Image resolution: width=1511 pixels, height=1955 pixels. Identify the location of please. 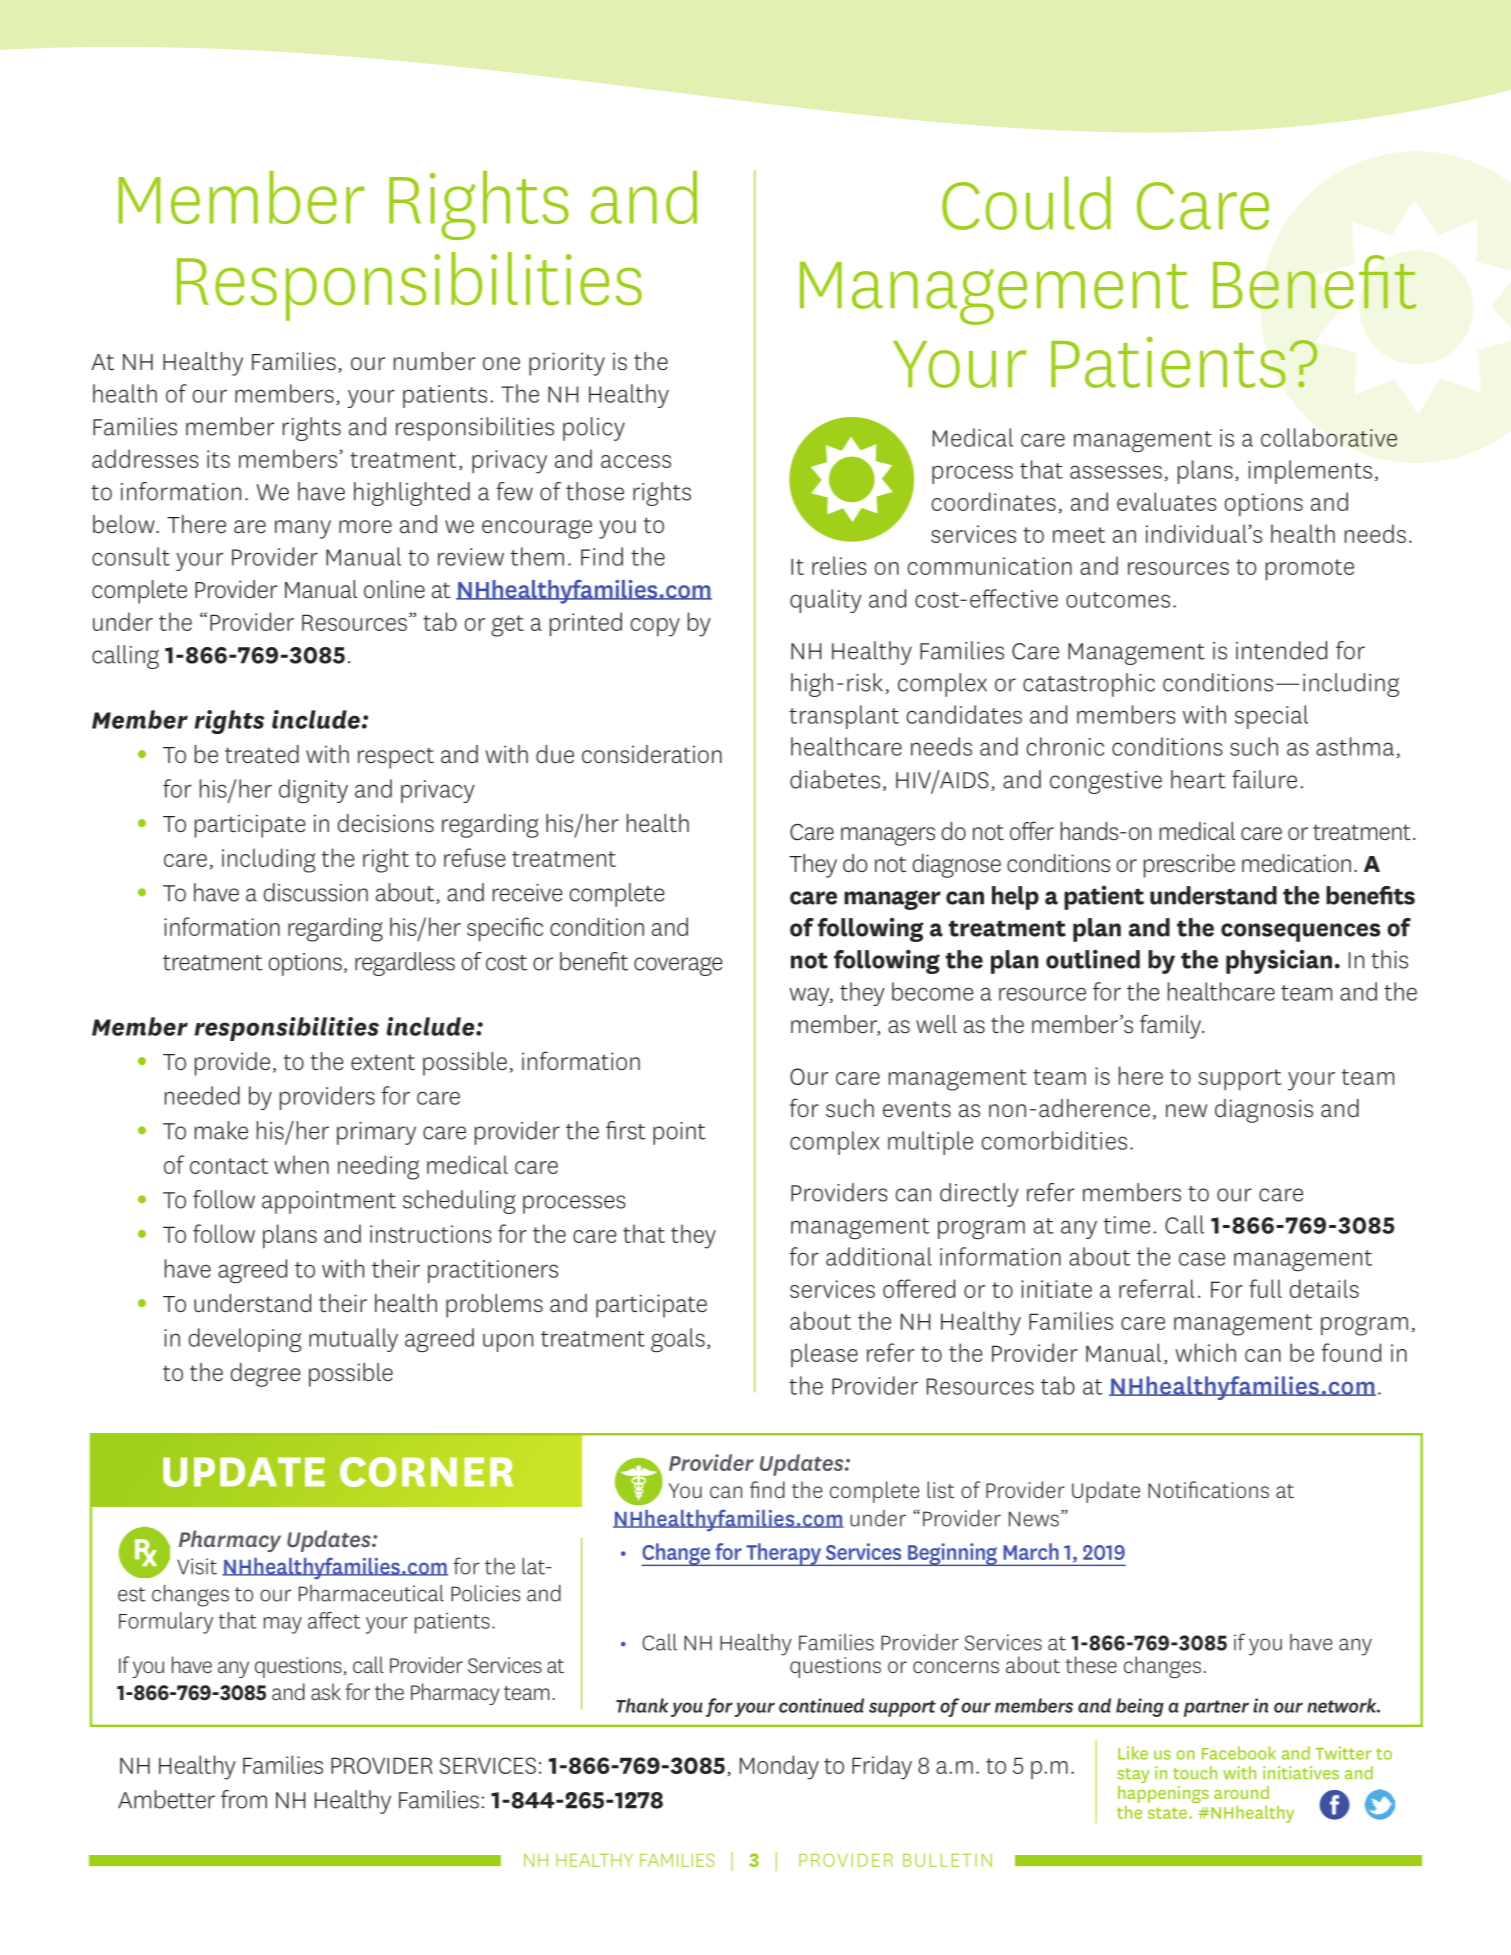
(824, 1355).
